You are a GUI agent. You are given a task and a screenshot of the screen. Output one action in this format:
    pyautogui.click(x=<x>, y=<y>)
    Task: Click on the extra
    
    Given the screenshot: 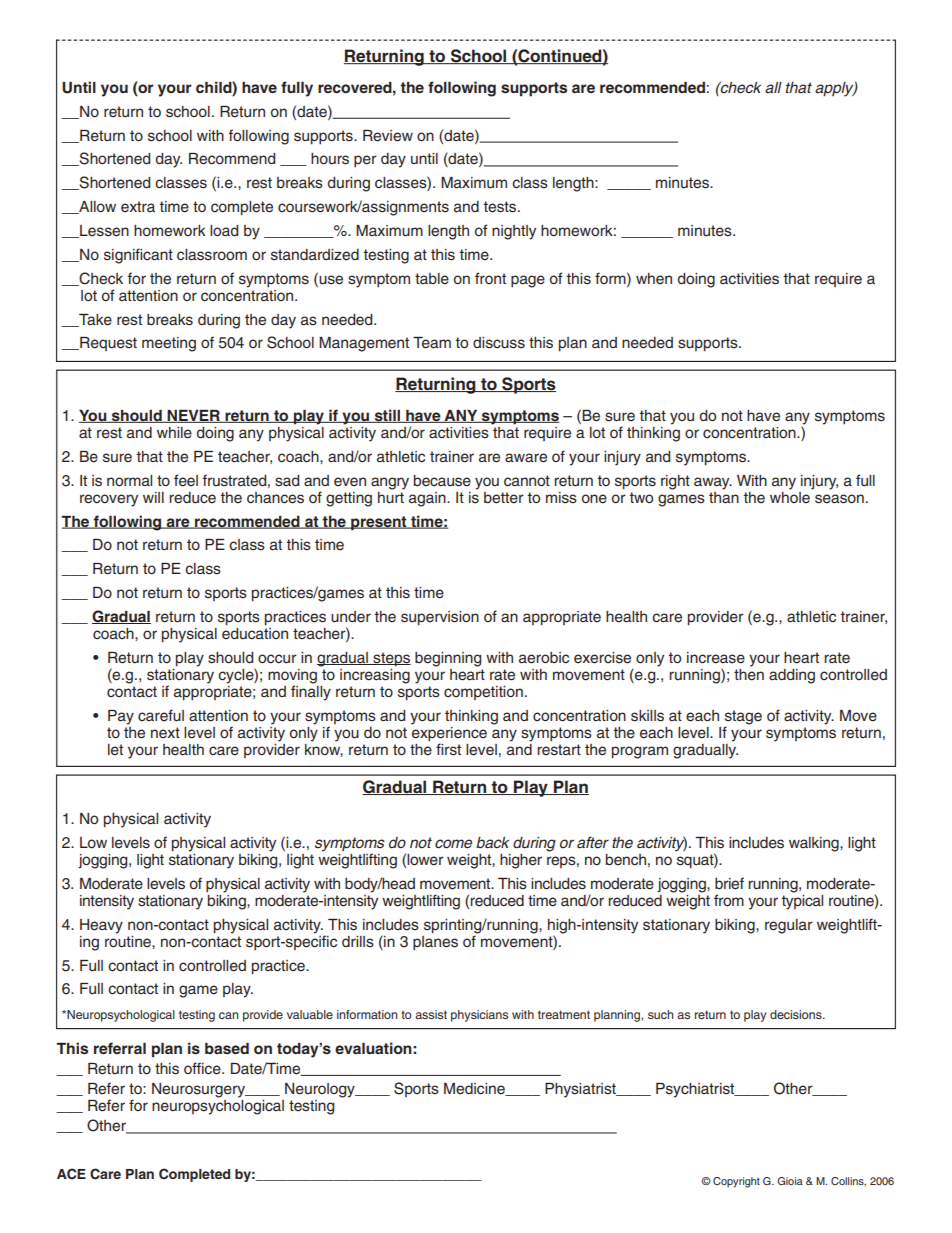 What is the action you would take?
    pyautogui.click(x=138, y=207)
